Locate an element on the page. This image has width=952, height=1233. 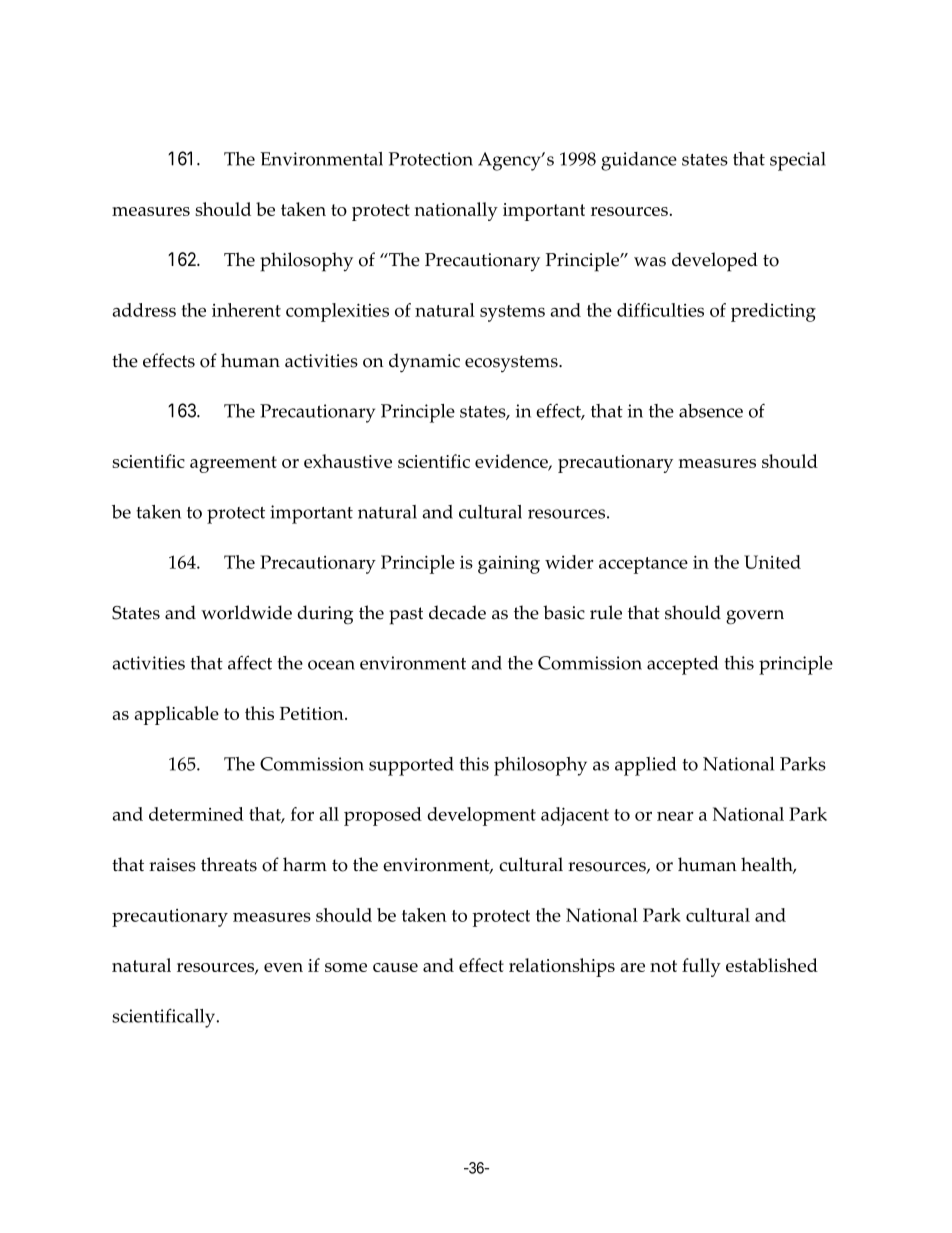
special is located at coordinates (798, 161).
